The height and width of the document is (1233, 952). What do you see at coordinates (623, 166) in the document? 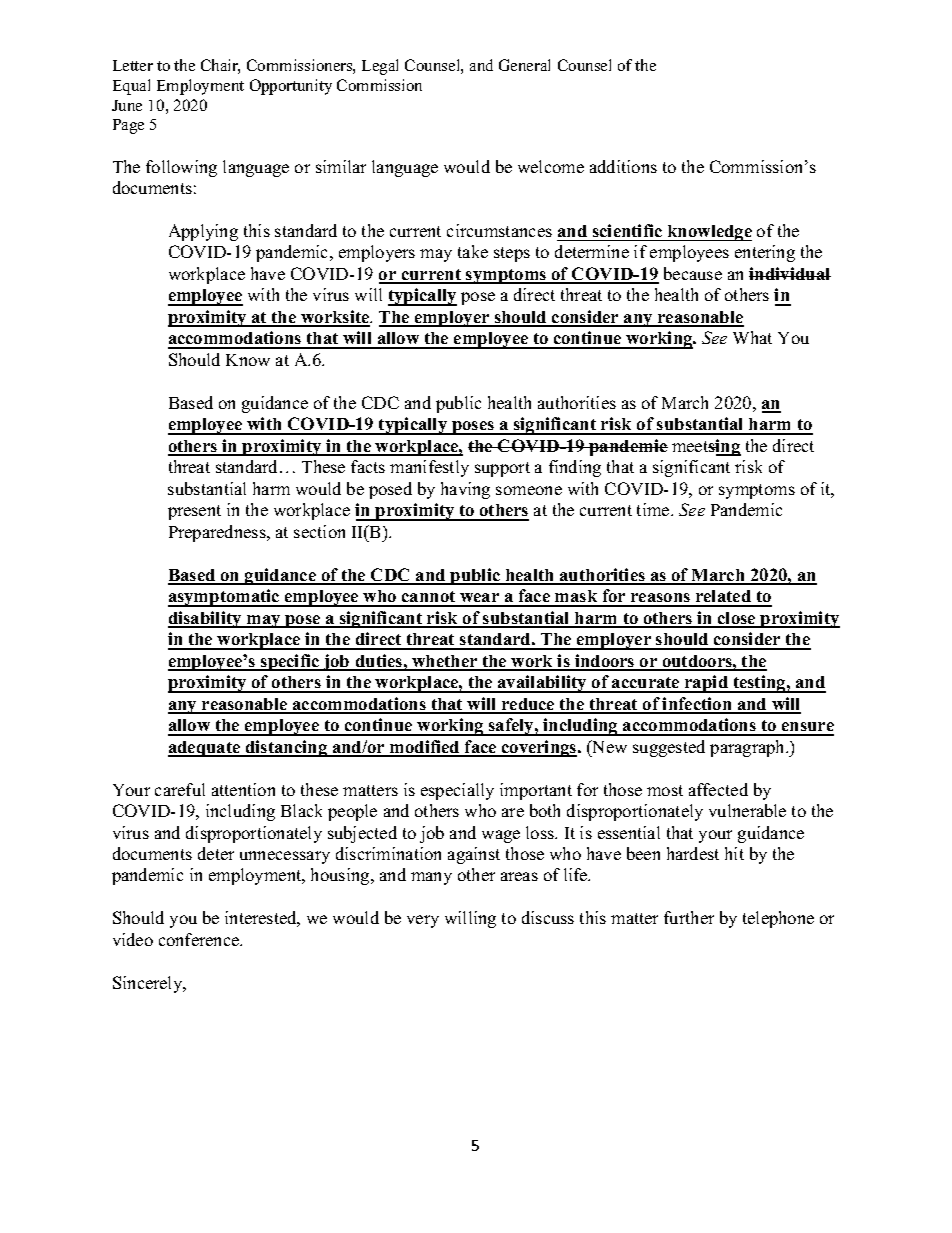
I see `additions` at bounding box center [623, 166].
